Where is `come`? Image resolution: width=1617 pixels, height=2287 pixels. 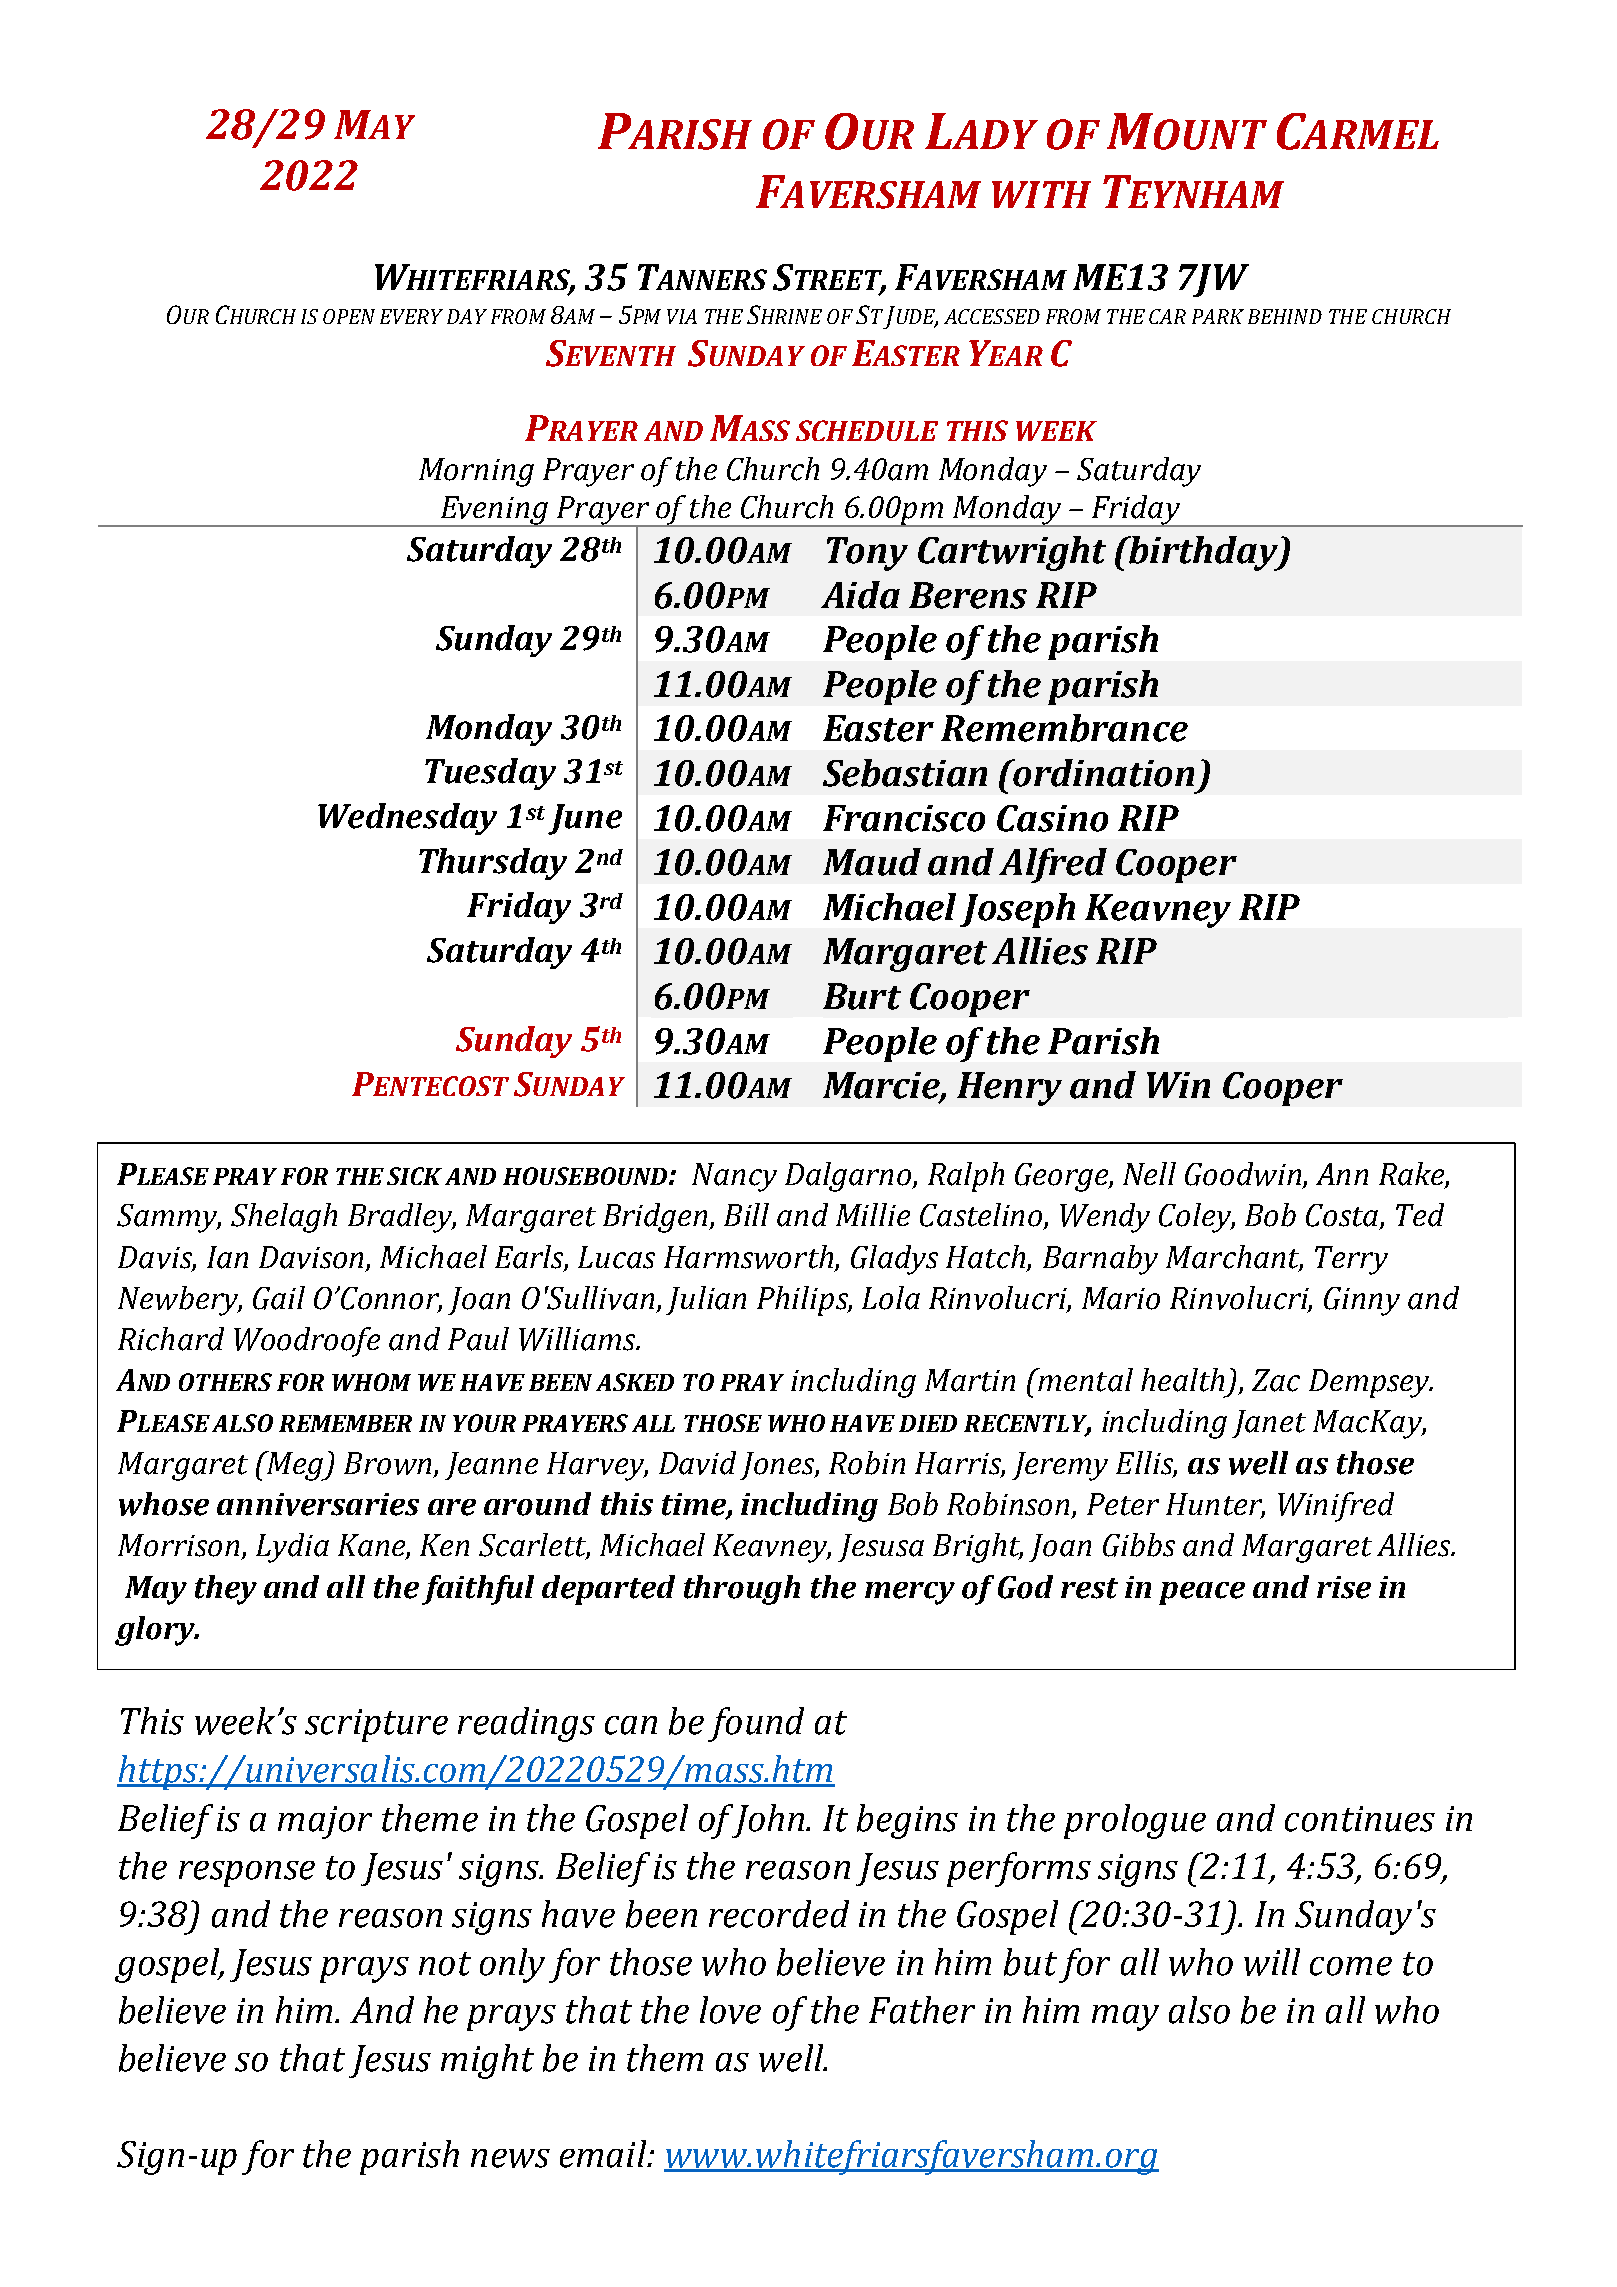 come is located at coordinates (1351, 1966).
